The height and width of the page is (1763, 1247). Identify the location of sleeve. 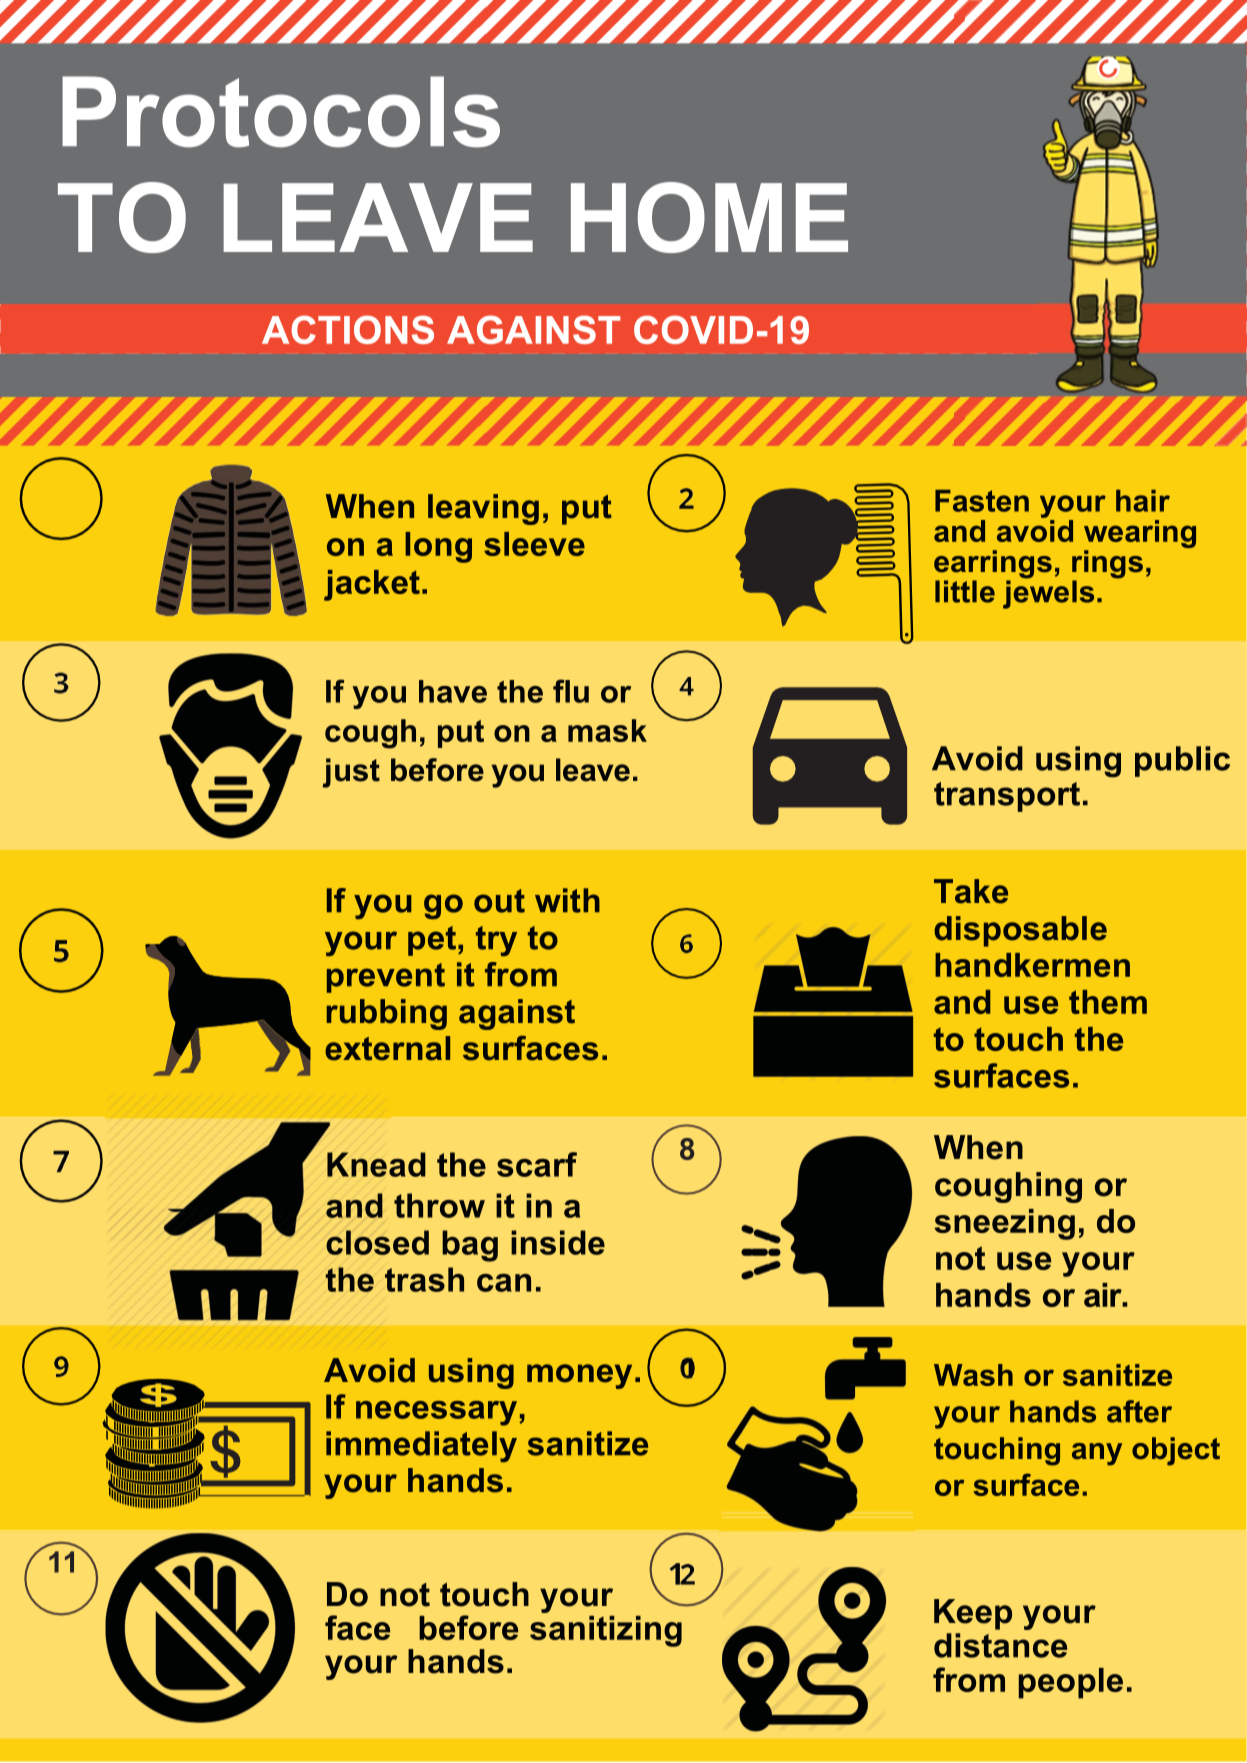
(534, 544).
